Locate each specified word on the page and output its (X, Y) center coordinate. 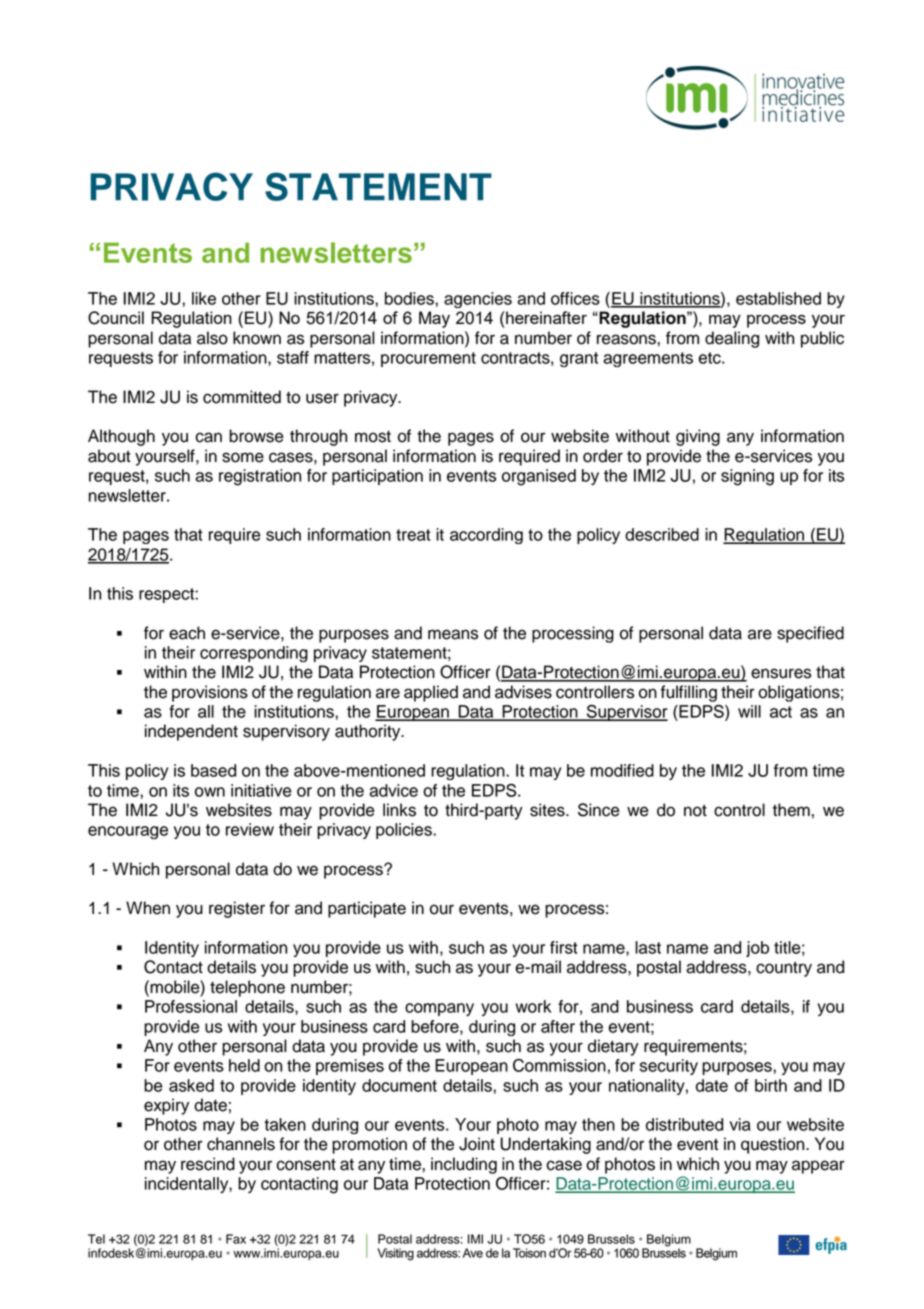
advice (393, 790)
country (784, 969)
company (439, 1009)
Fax (236, 1239)
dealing (732, 339)
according (486, 536)
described (662, 534)
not (695, 810)
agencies (478, 300)
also (212, 338)
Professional (191, 1006)
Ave (473, 1253)
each (187, 633)
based (213, 770)
